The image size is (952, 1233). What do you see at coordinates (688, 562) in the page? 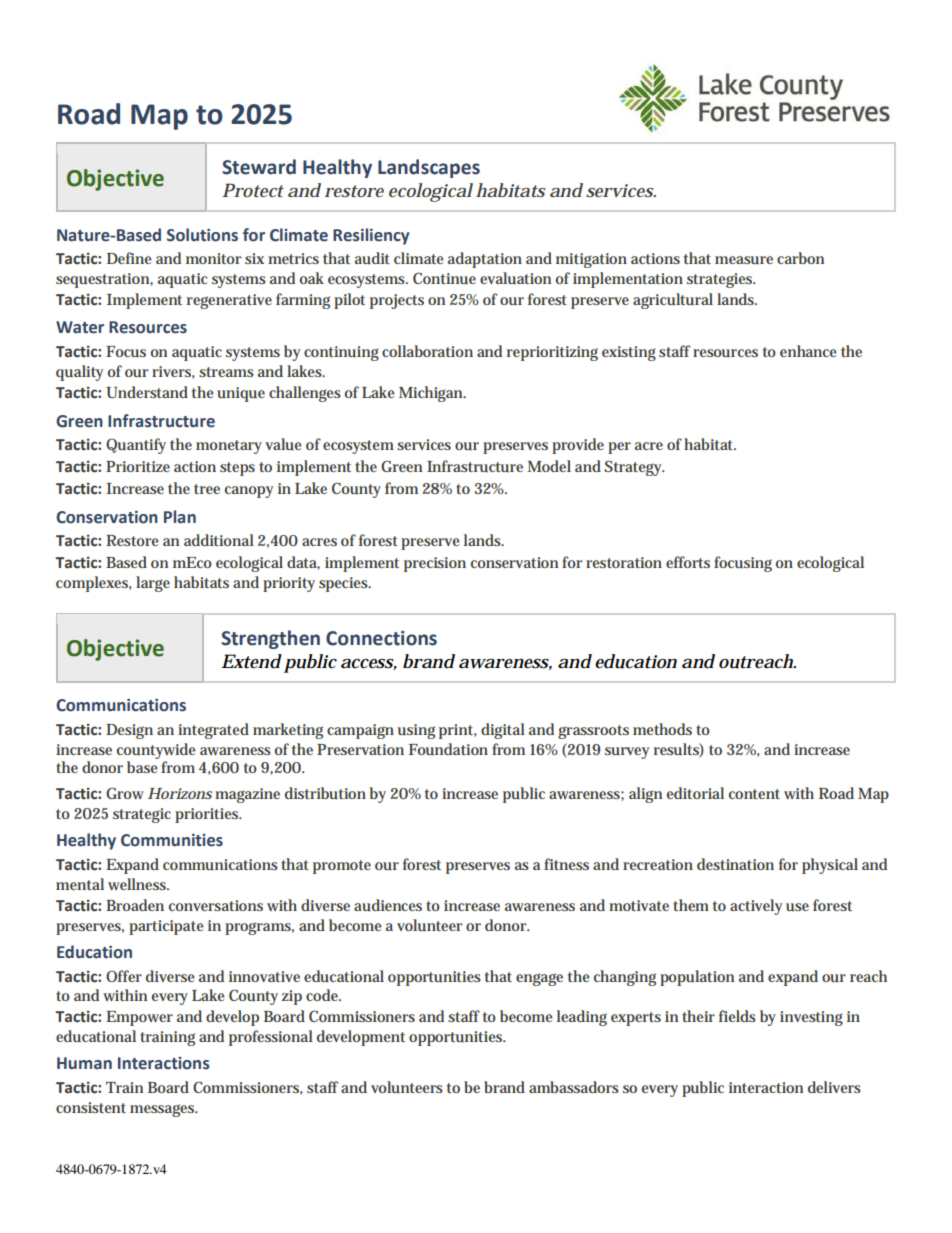
I see `efforts` at bounding box center [688, 562].
